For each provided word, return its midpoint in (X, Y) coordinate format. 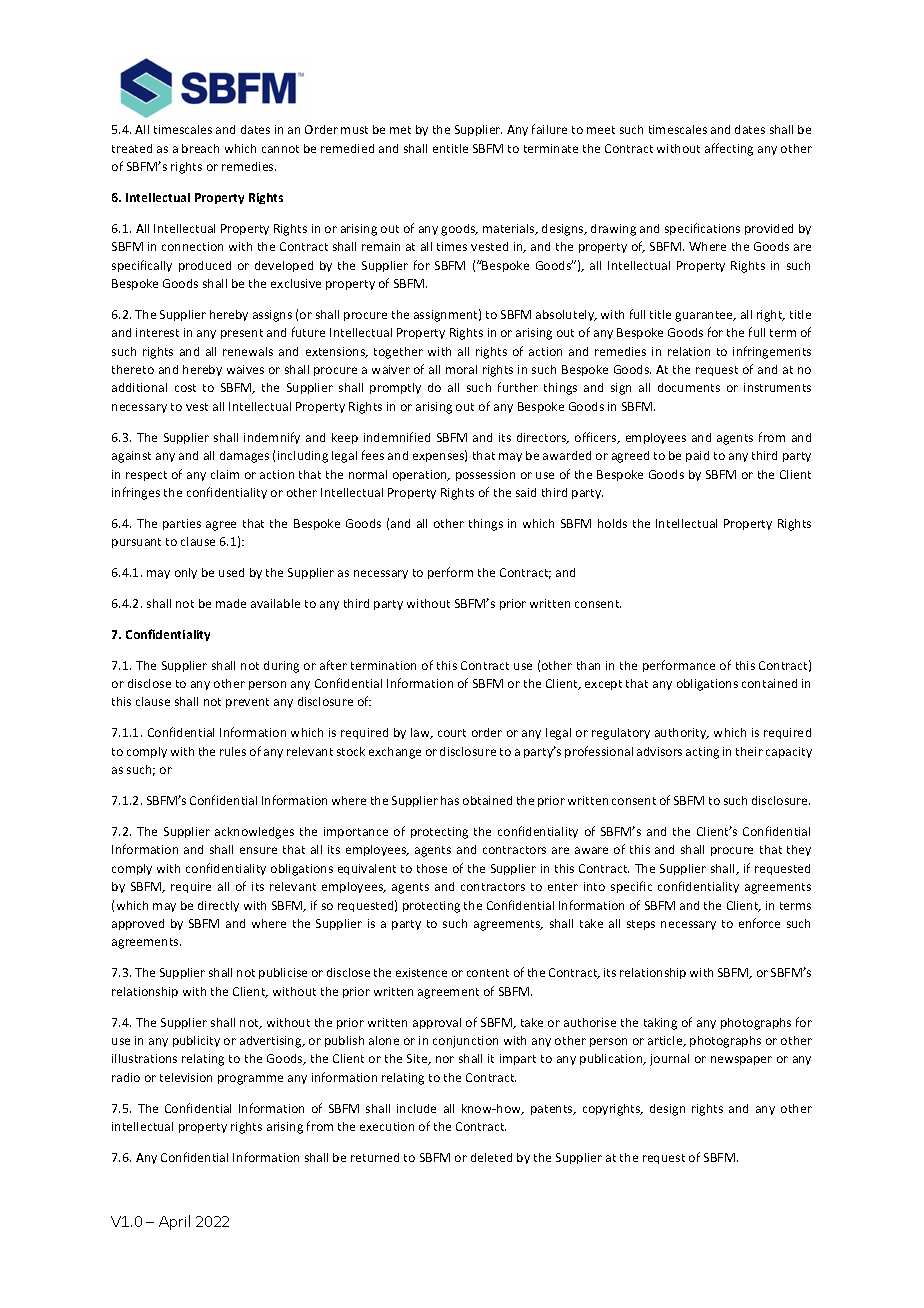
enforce (759, 923)
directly (218, 906)
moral (461, 369)
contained (769, 683)
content (488, 973)
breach (200, 148)
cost (185, 388)
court (452, 733)
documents (689, 387)
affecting (729, 149)
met (400, 130)
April (174, 1222)
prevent (247, 703)
